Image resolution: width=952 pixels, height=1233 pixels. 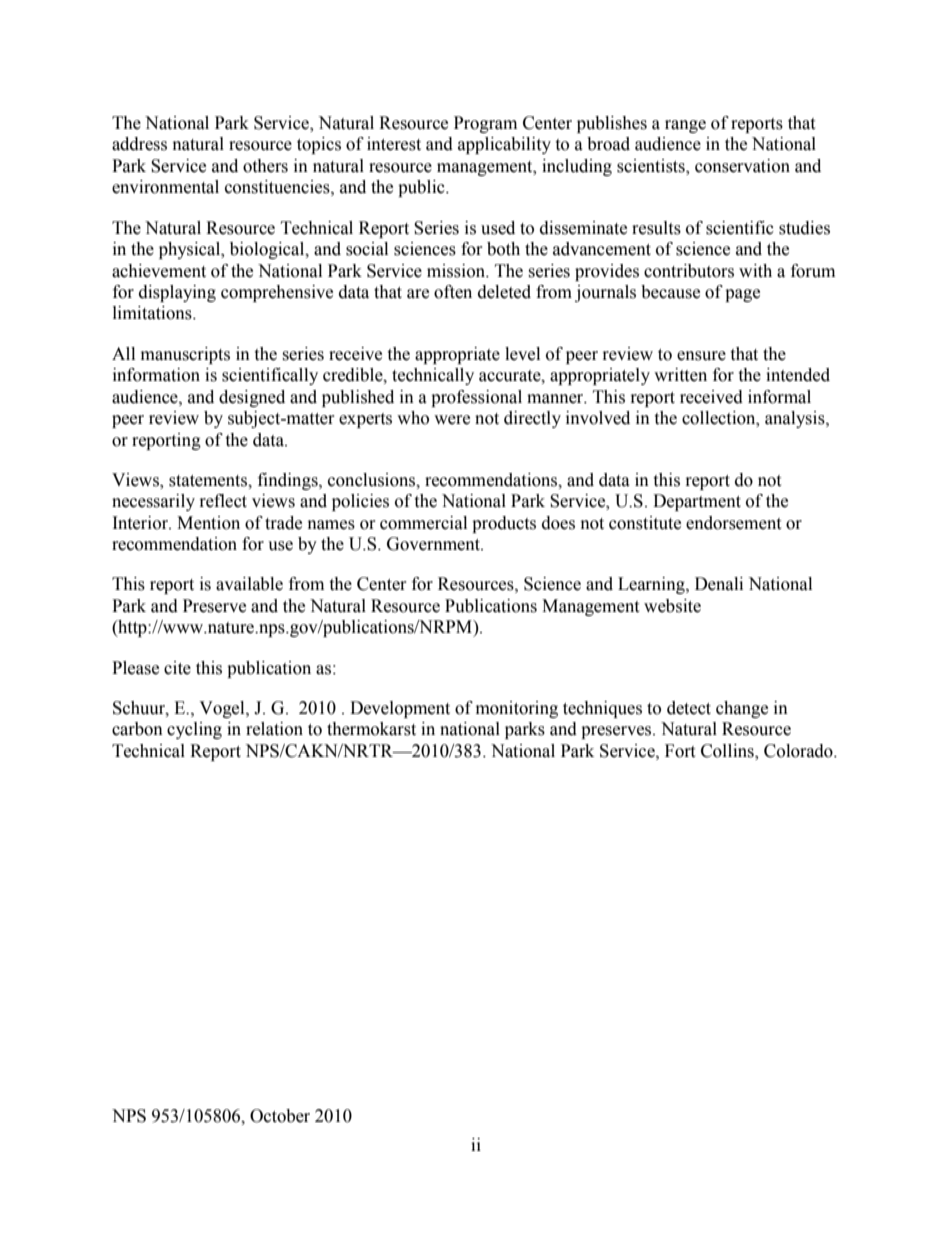 What do you see at coordinates (742, 166) in the screenshot?
I see `conservation` at bounding box center [742, 166].
